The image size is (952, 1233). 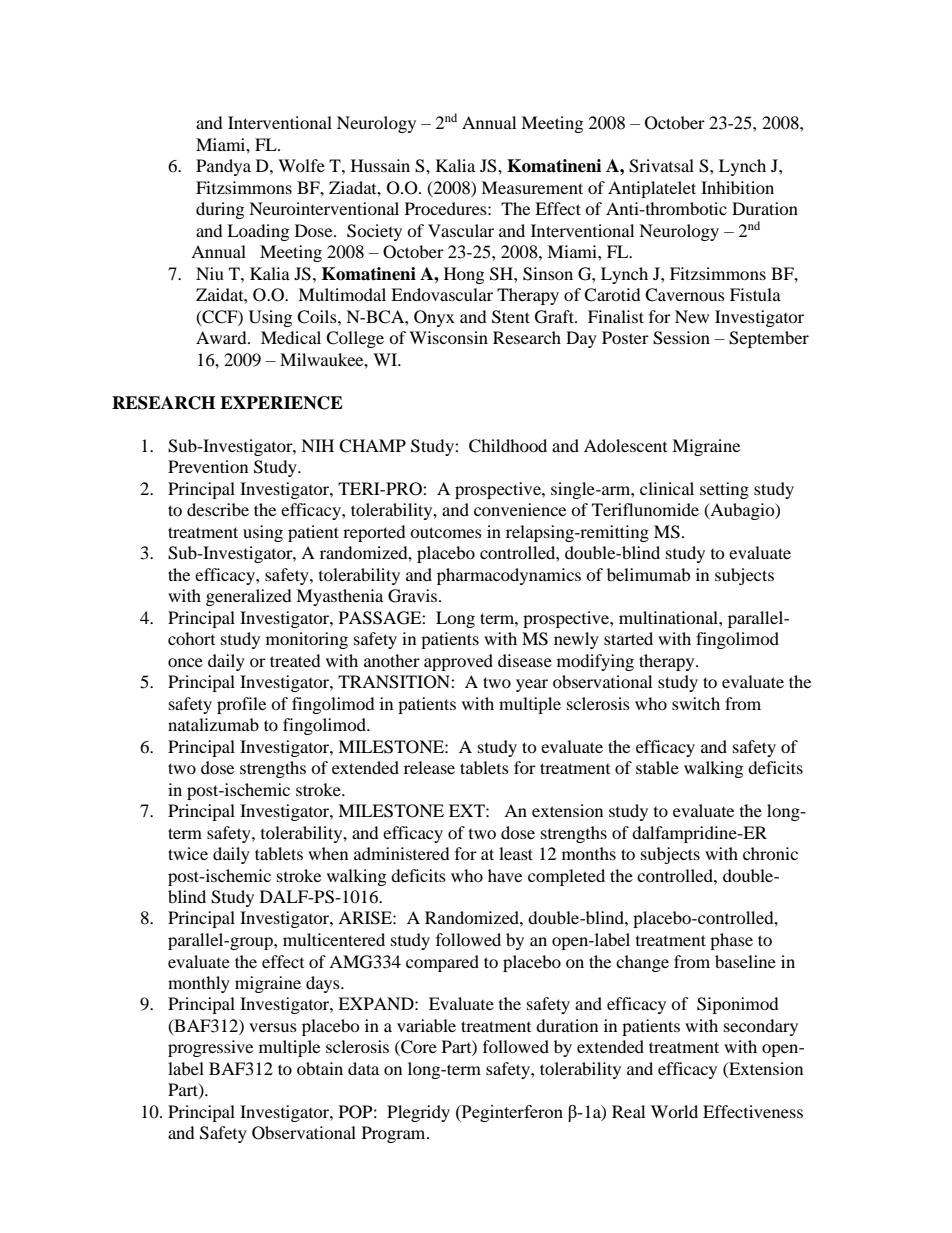 I want to click on during, so click(x=220, y=210).
